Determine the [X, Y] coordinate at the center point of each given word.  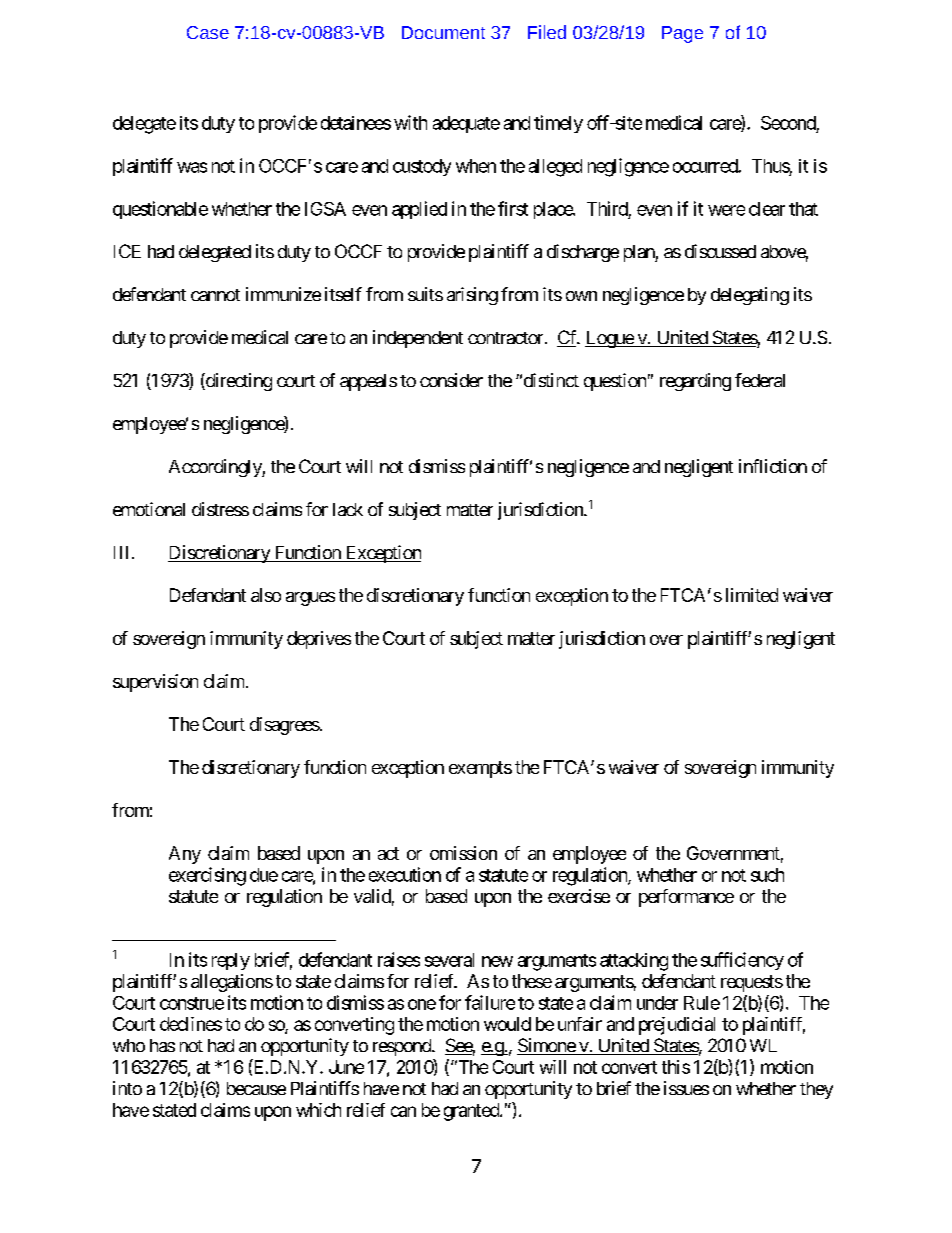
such [767, 875]
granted [472, 1112]
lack [348, 509]
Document [443, 32]
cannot [215, 295]
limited [752, 595]
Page [682, 34]
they [816, 1090]
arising [472, 296]
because [256, 1088]
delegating [750, 296]
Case [208, 32]
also [266, 595]
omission [463, 853]
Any [185, 855]
